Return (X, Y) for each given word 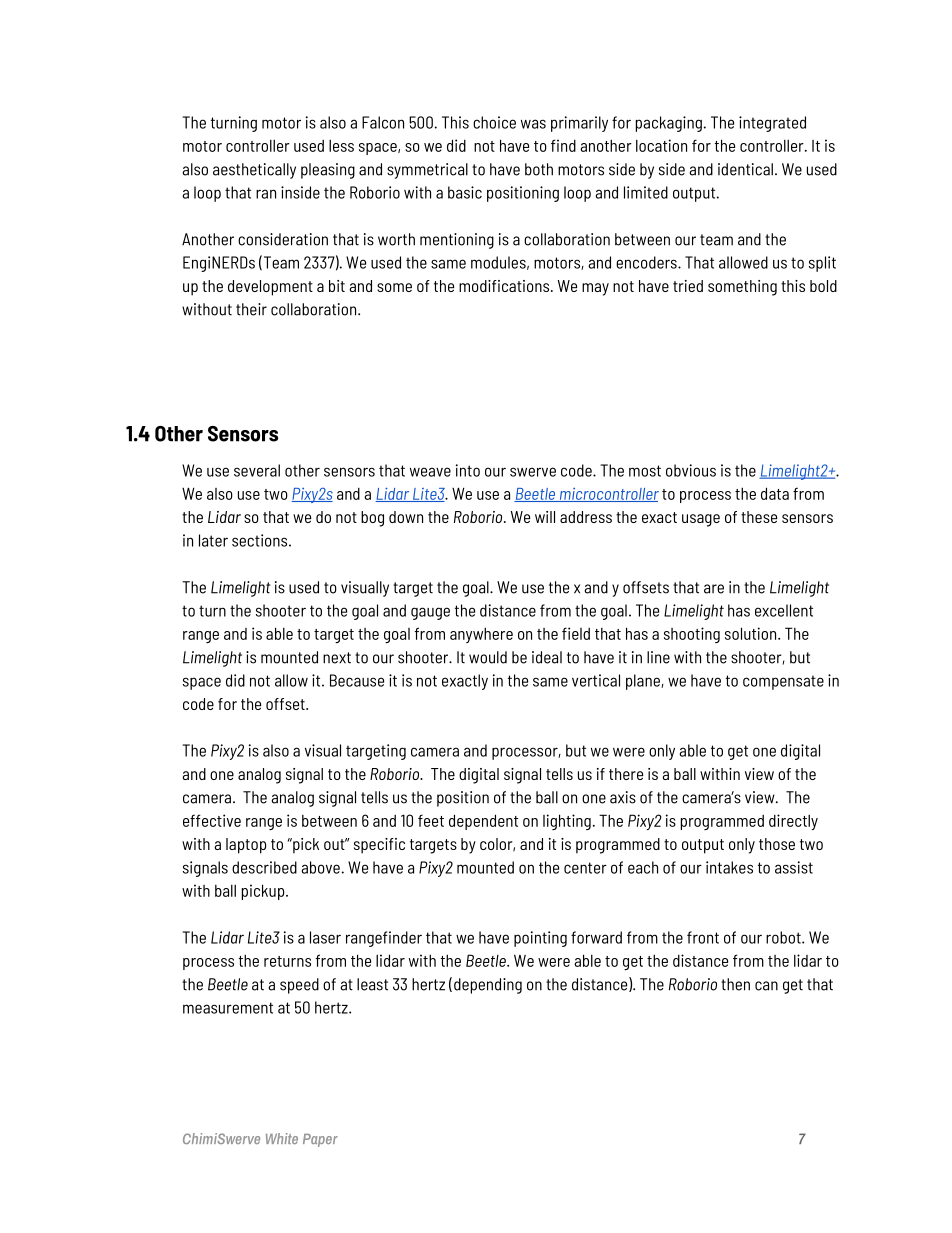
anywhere (481, 635)
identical (745, 169)
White (282, 1138)
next (337, 658)
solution (752, 633)
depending (488, 986)
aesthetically (254, 171)
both (539, 169)
